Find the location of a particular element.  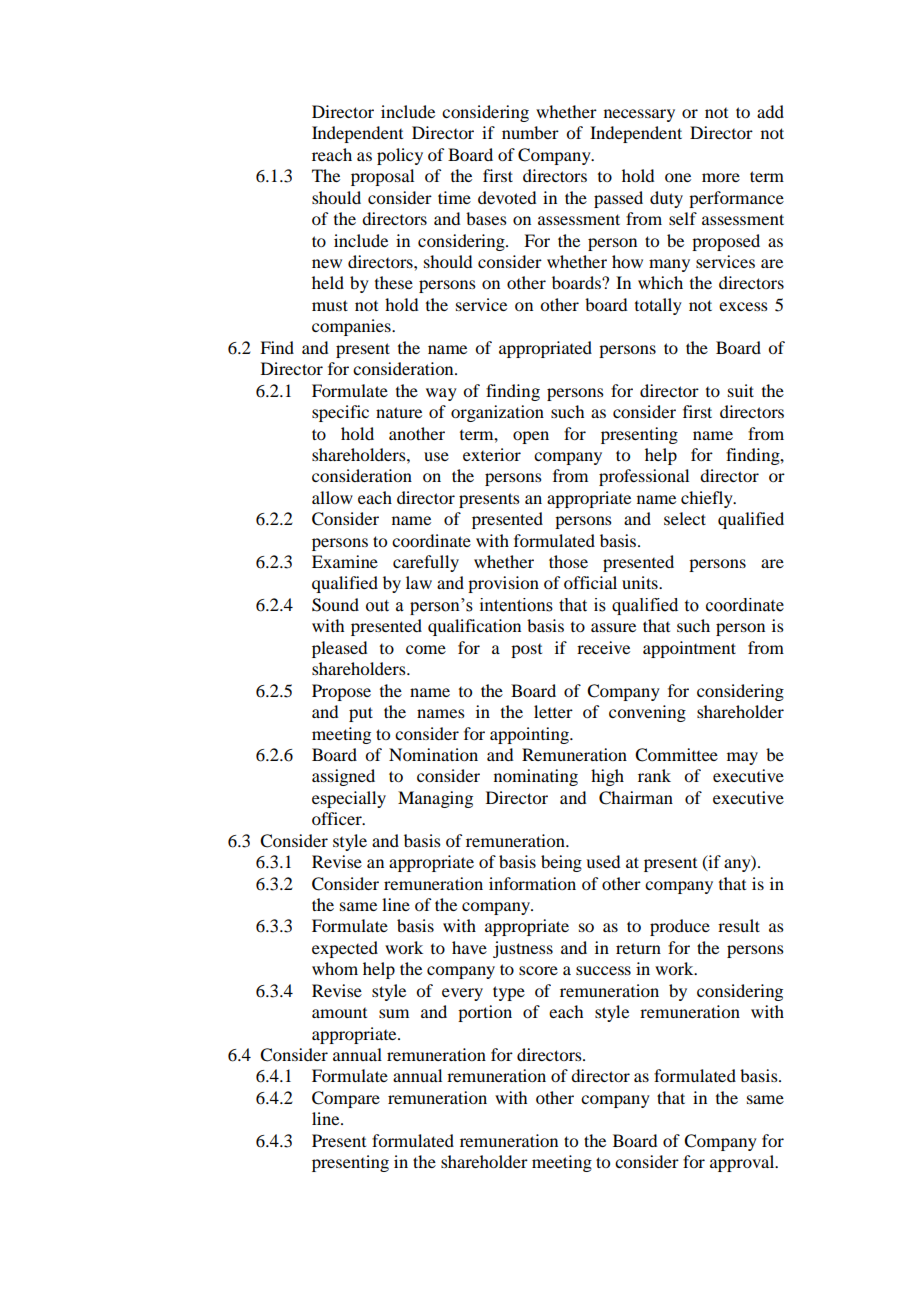

out is located at coordinates (377, 606).
